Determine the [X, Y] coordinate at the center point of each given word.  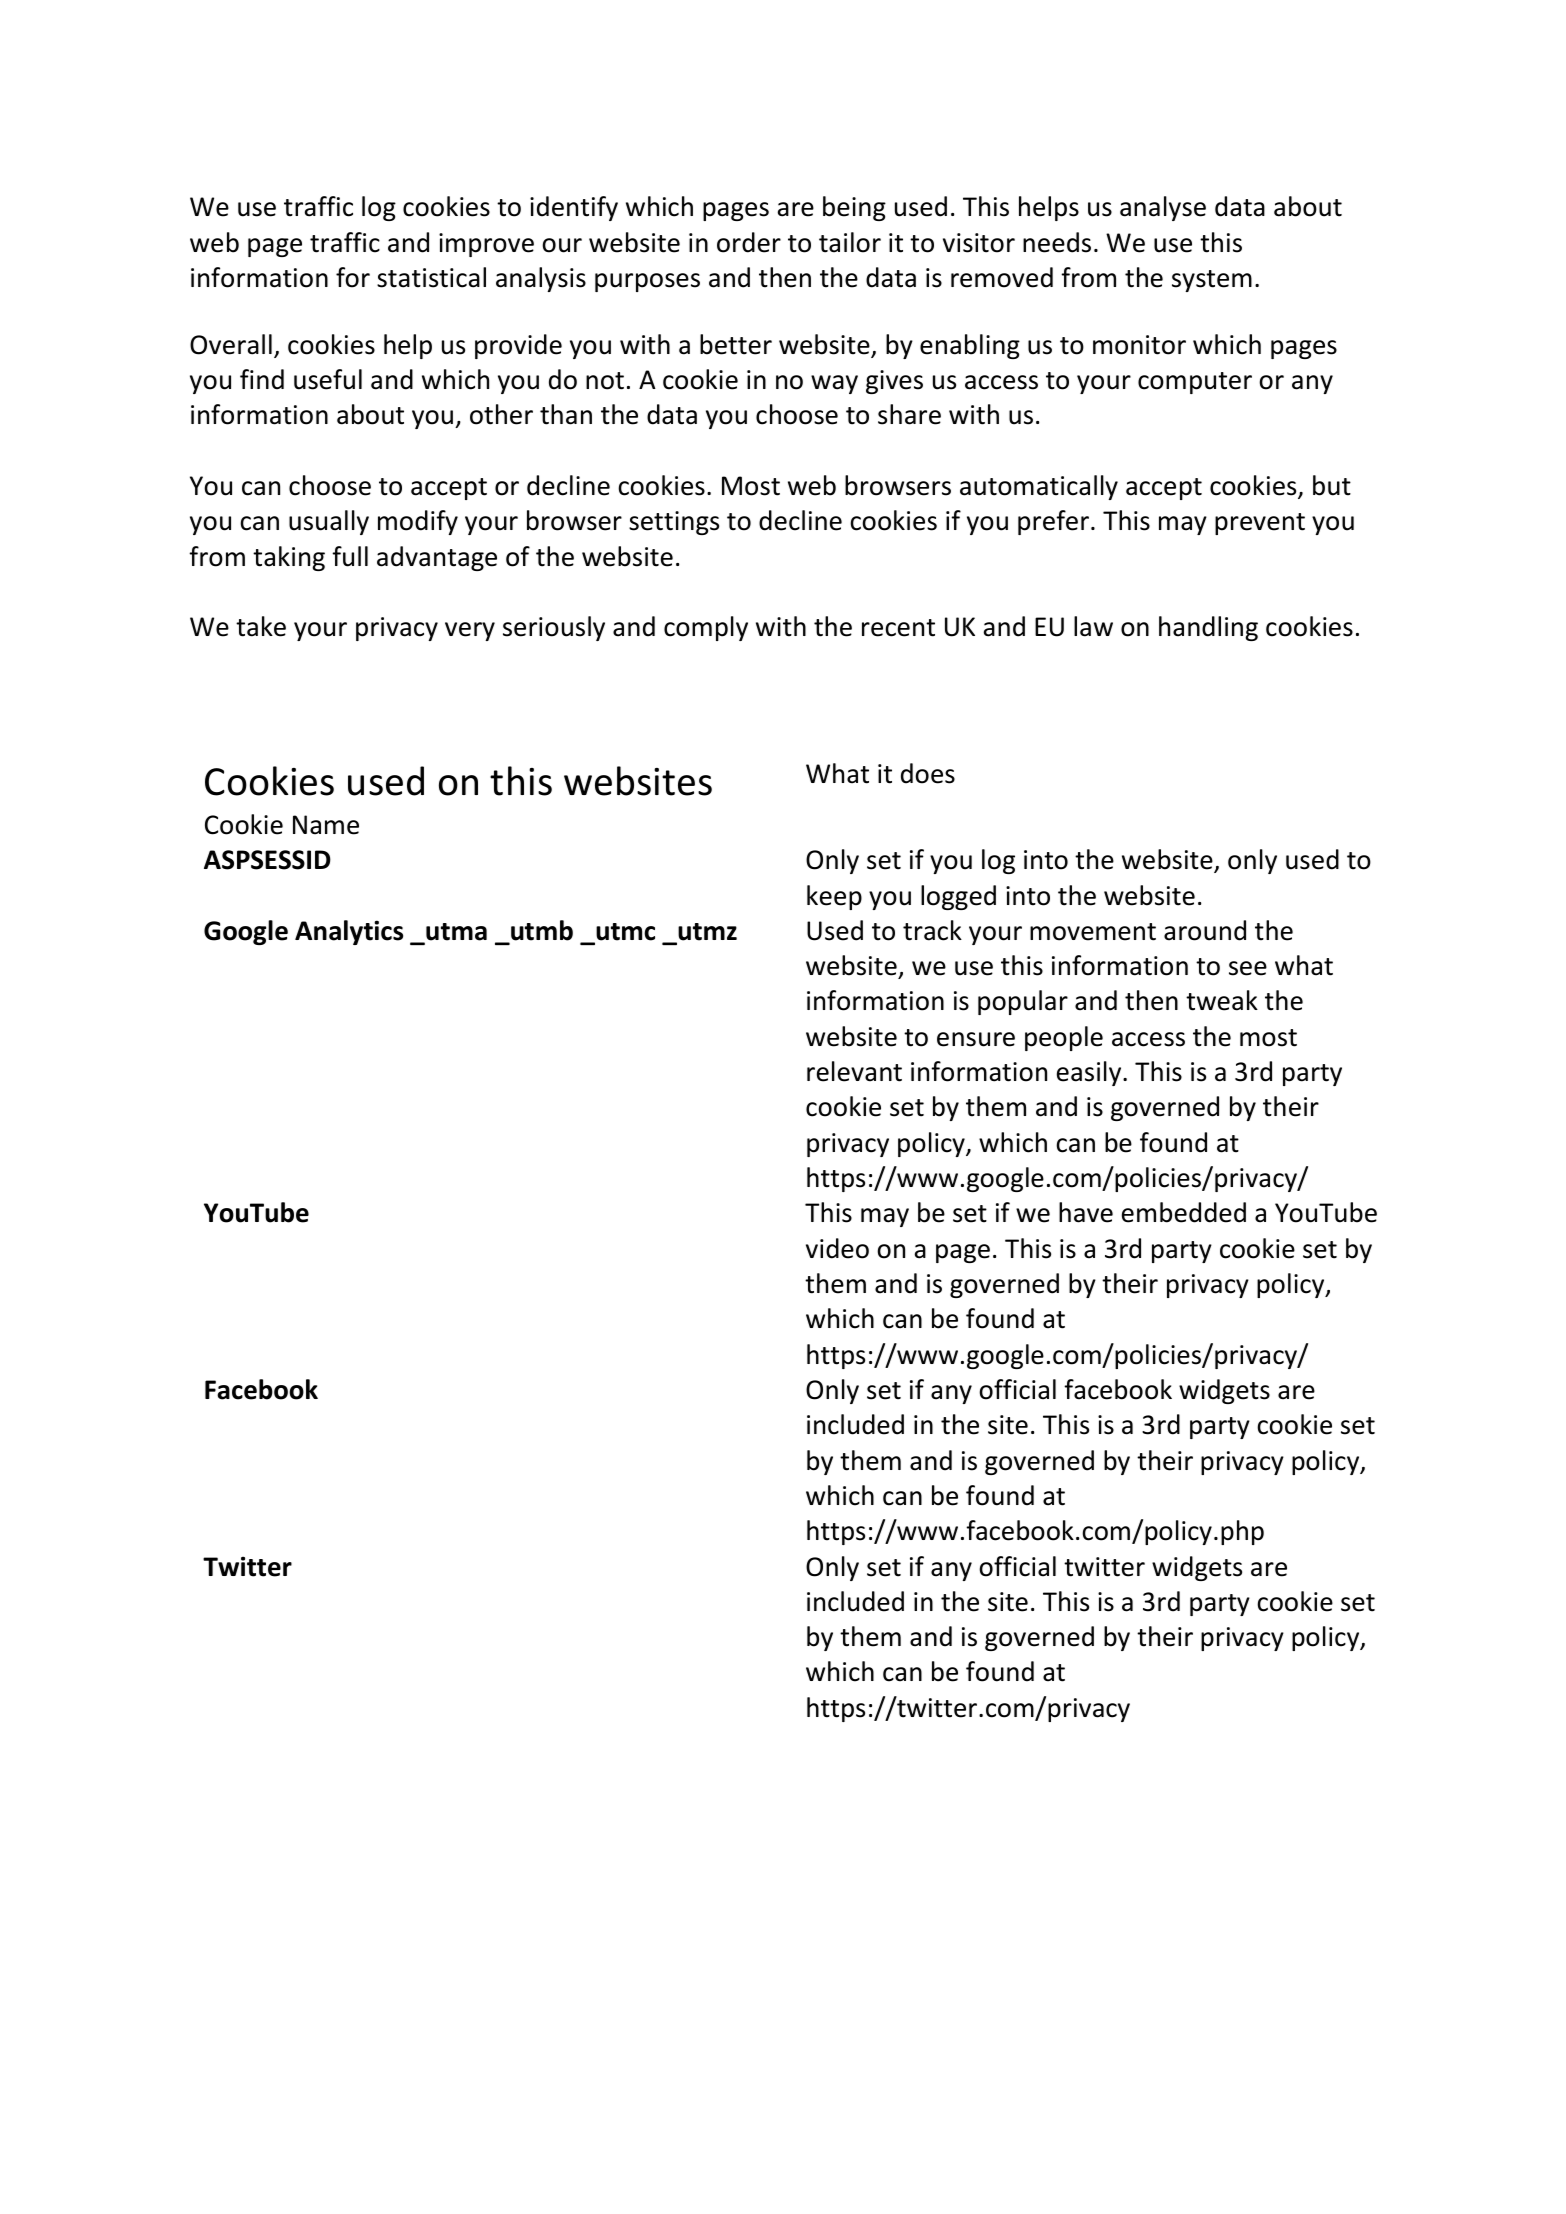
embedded [1184, 1212]
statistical [431, 277]
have [1086, 1212]
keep [834, 897]
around [1205, 930]
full [350, 556]
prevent [1260, 524]
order [749, 242]
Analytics [349, 932]
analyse [1163, 208]
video [837, 1248]
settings [674, 523]
